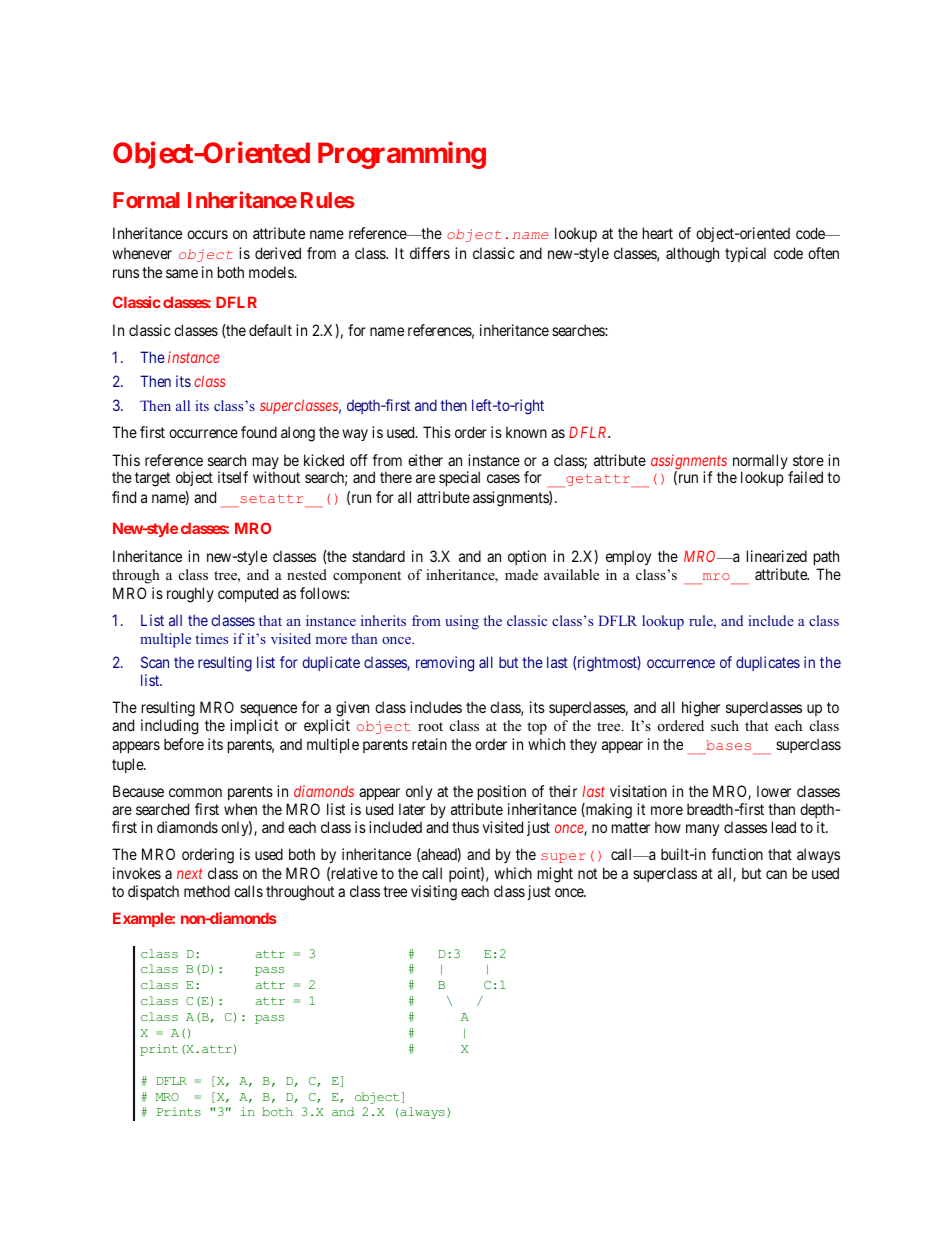 This screenshot has height=1233, width=952. What do you see at coordinates (430, 253) in the screenshot?
I see `differs` at bounding box center [430, 253].
